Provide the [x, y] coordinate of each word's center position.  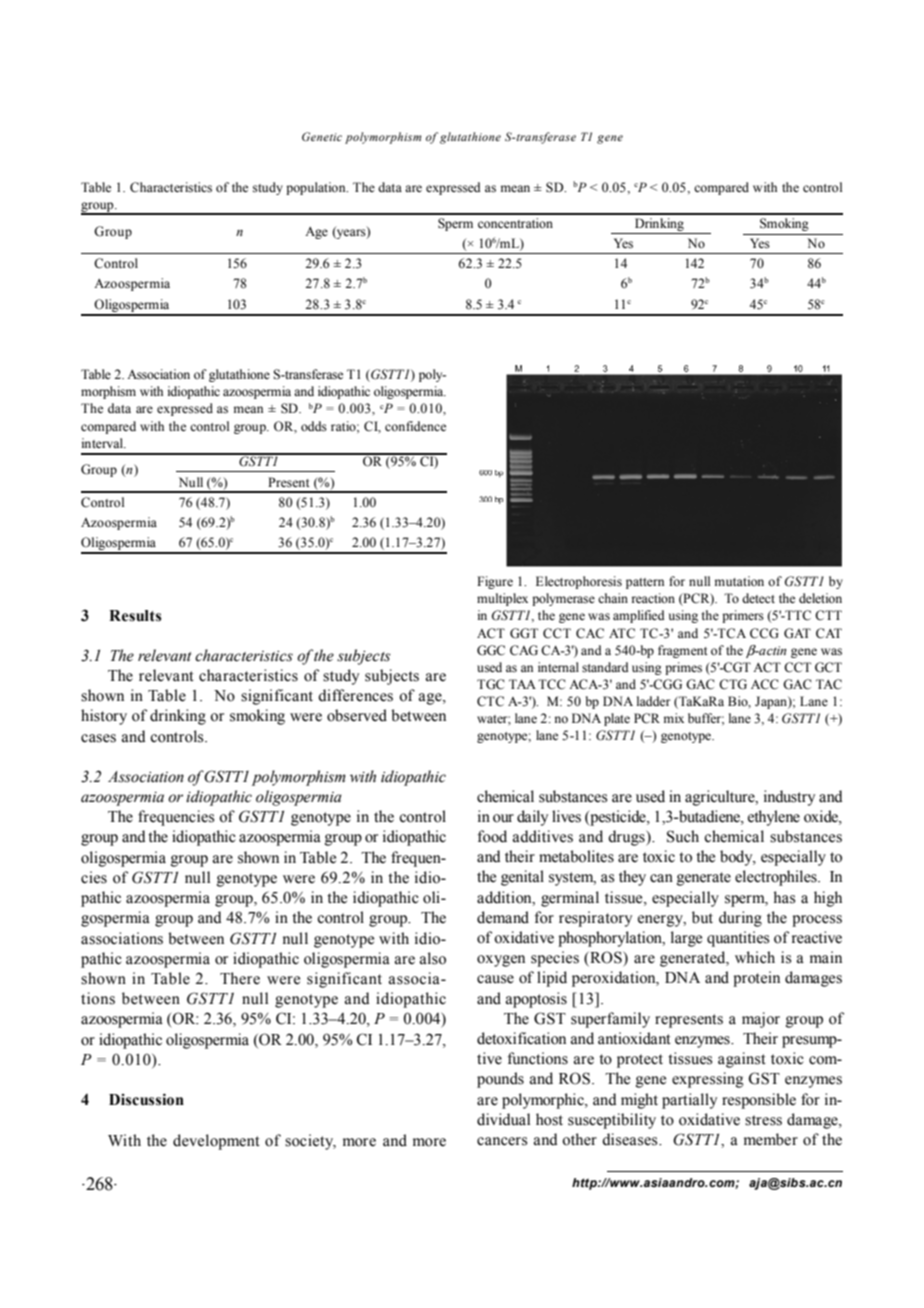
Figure [495, 582]
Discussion [146, 1099]
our [503, 818]
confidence [415, 426]
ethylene [774, 818]
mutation [739, 581]
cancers [502, 1141]
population [317, 188]
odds [314, 426]
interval [103, 443]
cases [98, 738]
